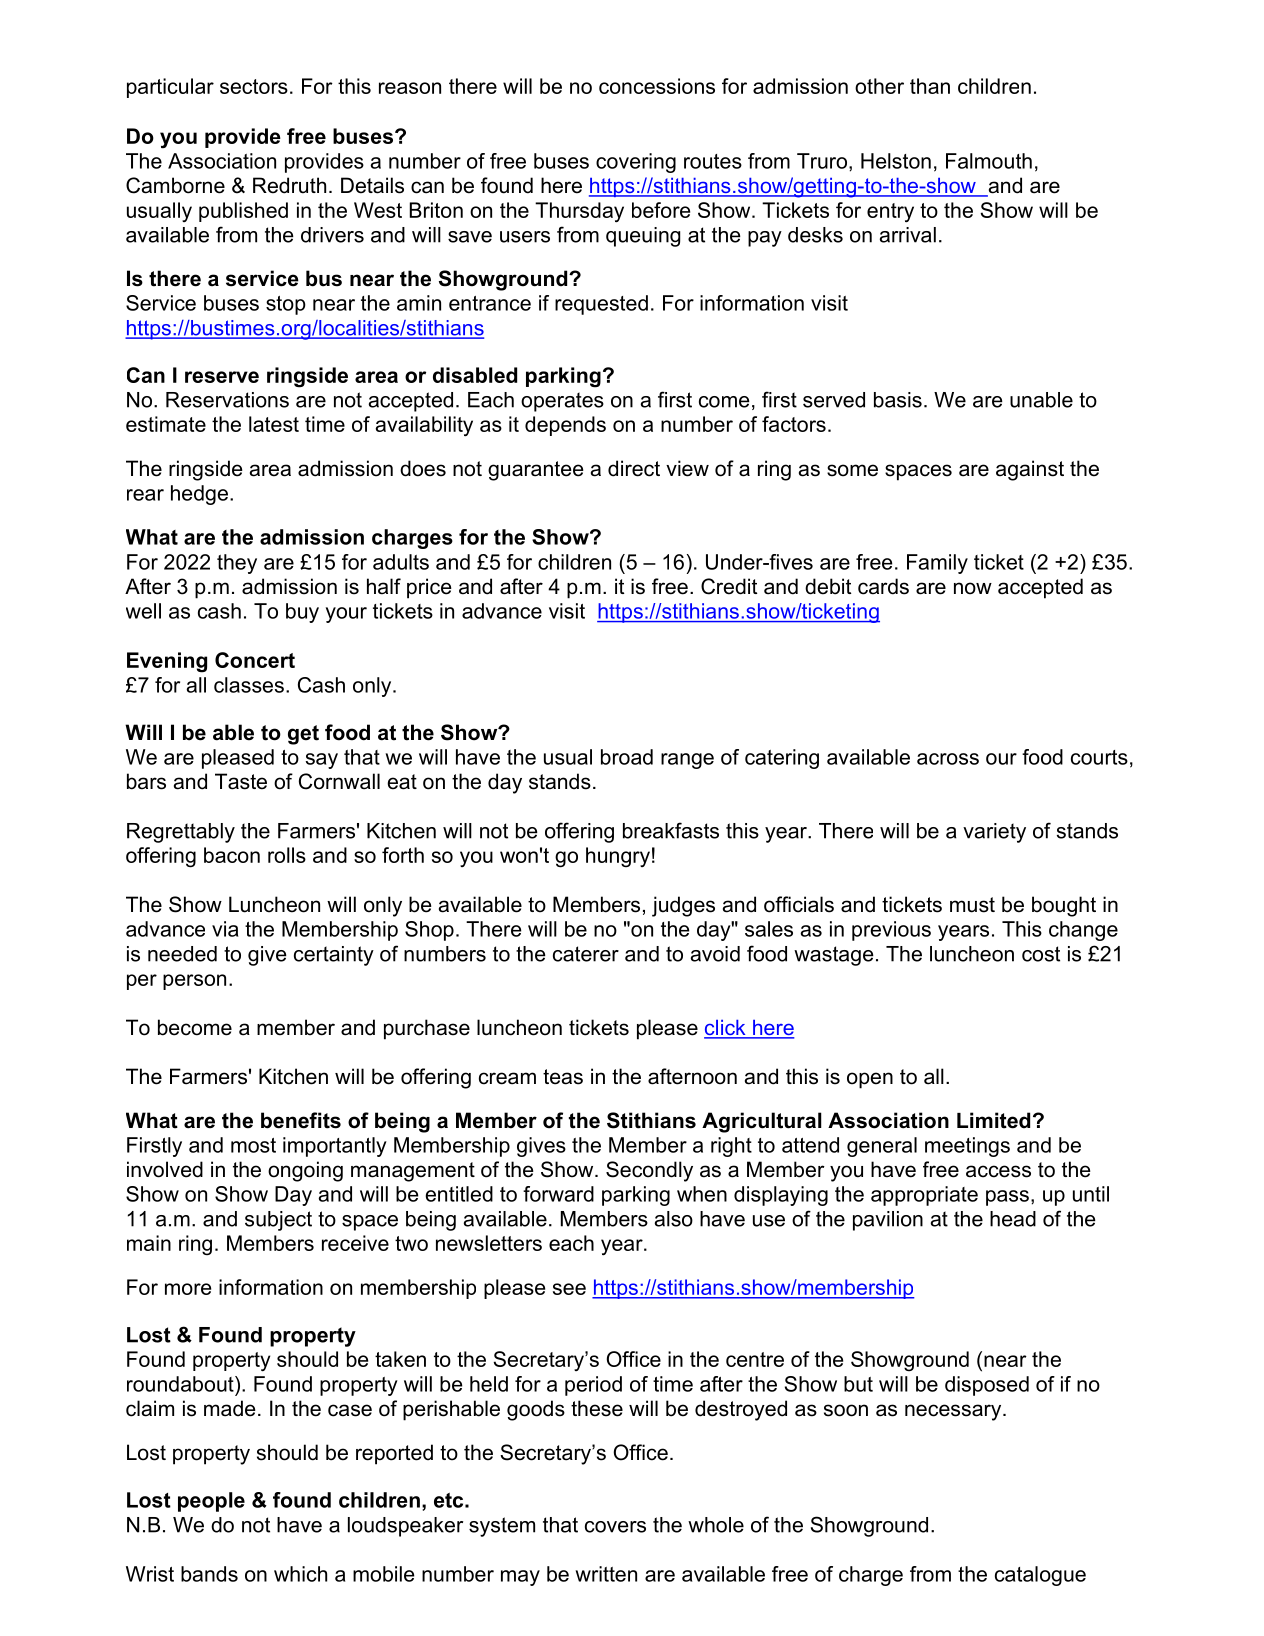  Describe the element at coordinates (657, 86) in the image. I see `concessions` at that location.
